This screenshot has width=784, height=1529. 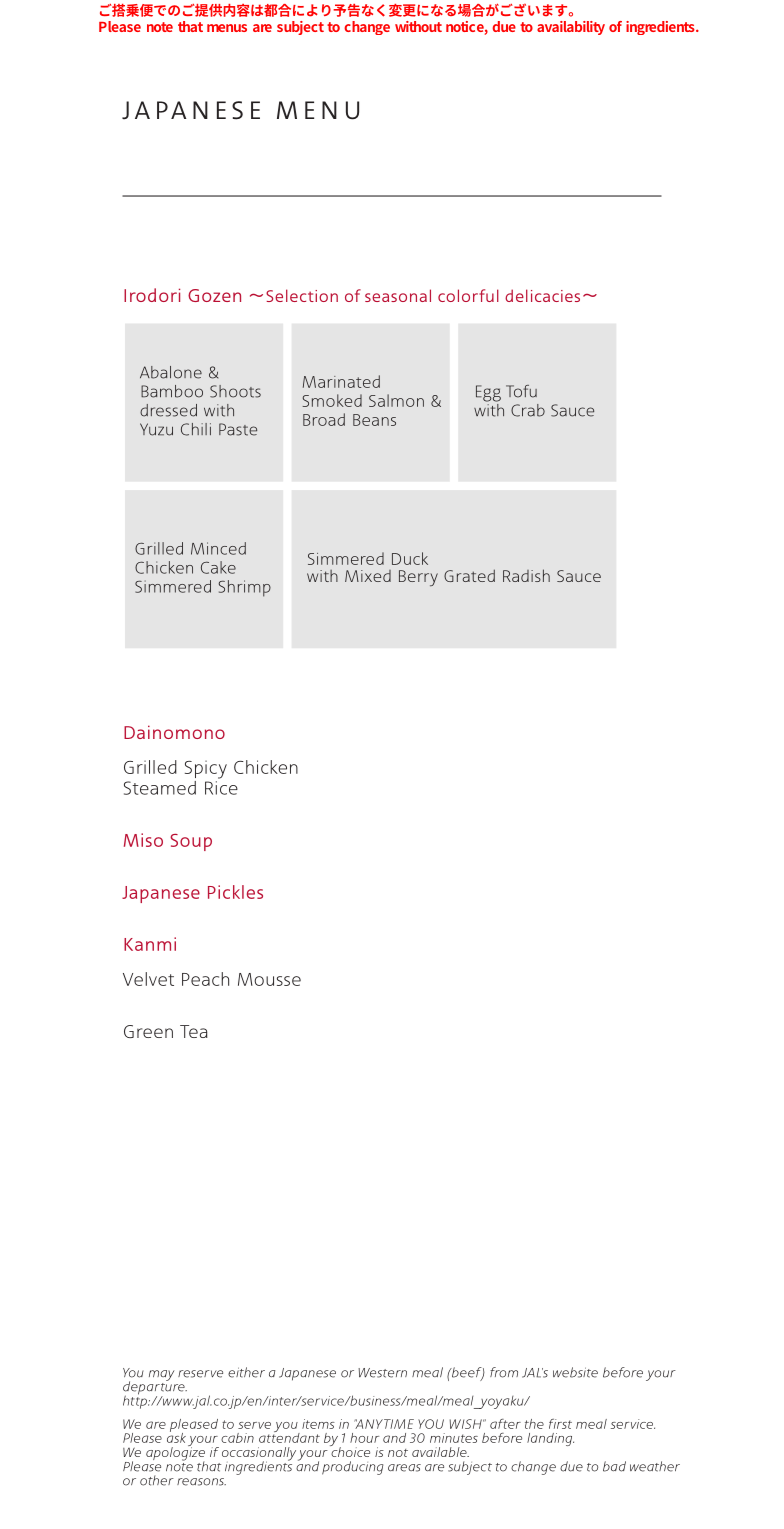 I want to click on bad, so click(x=614, y=1466).
